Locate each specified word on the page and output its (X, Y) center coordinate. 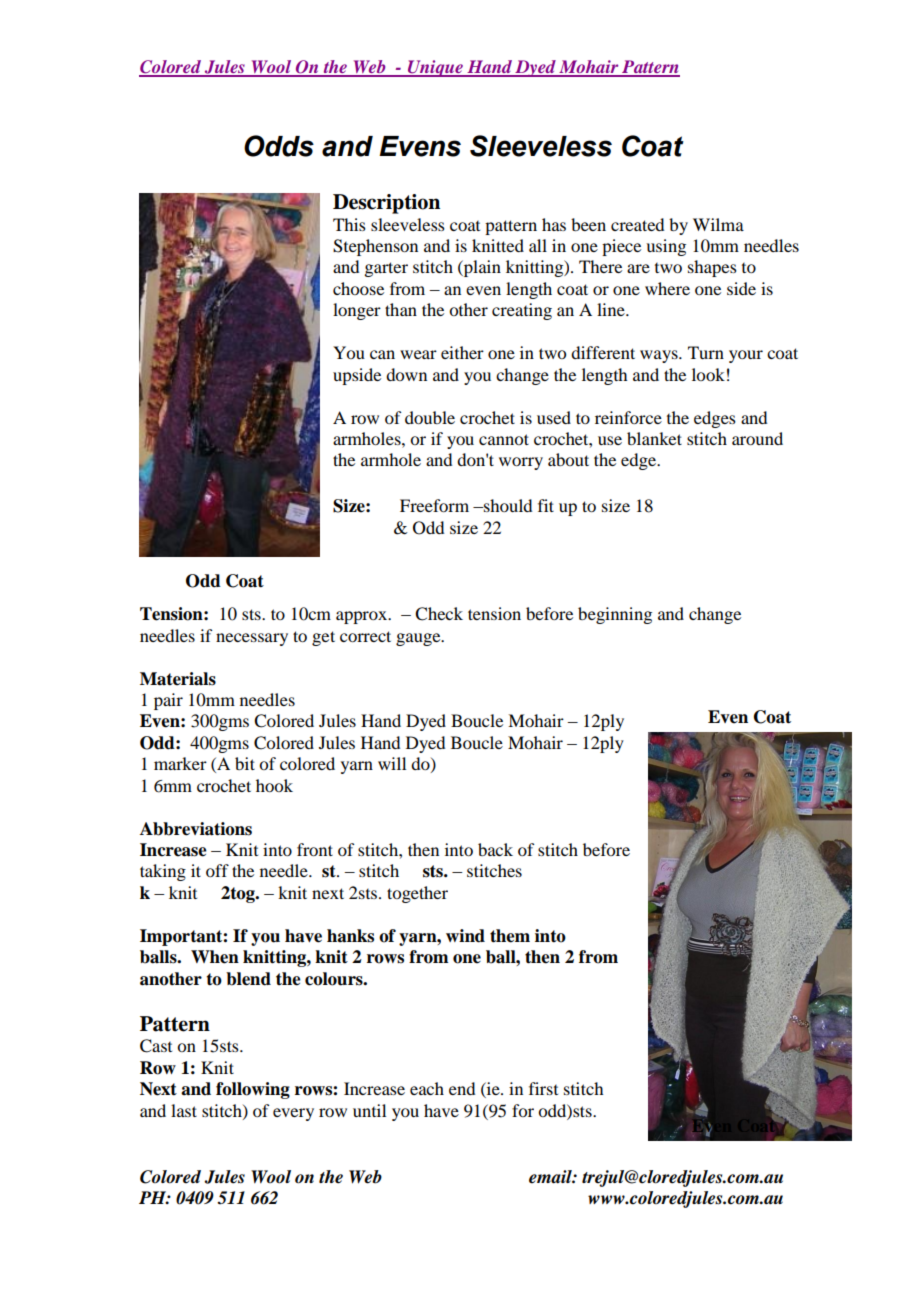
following (253, 1090)
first (543, 1088)
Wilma (718, 224)
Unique (435, 68)
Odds (279, 146)
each (427, 1088)
